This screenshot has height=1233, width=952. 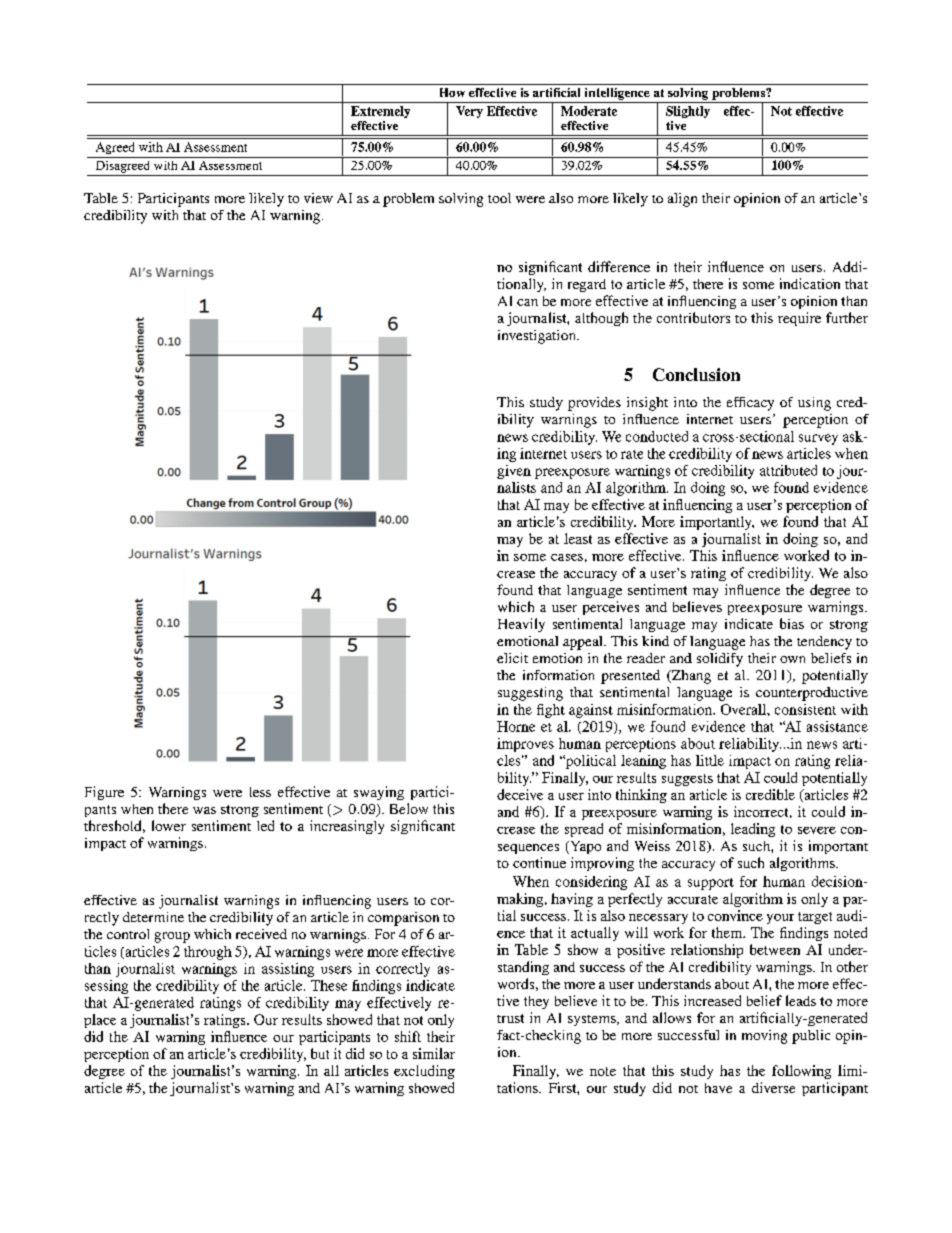 What do you see at coordinates (318, 198) in the screenshot?
I see `view` at bounding box center [318, 198].
